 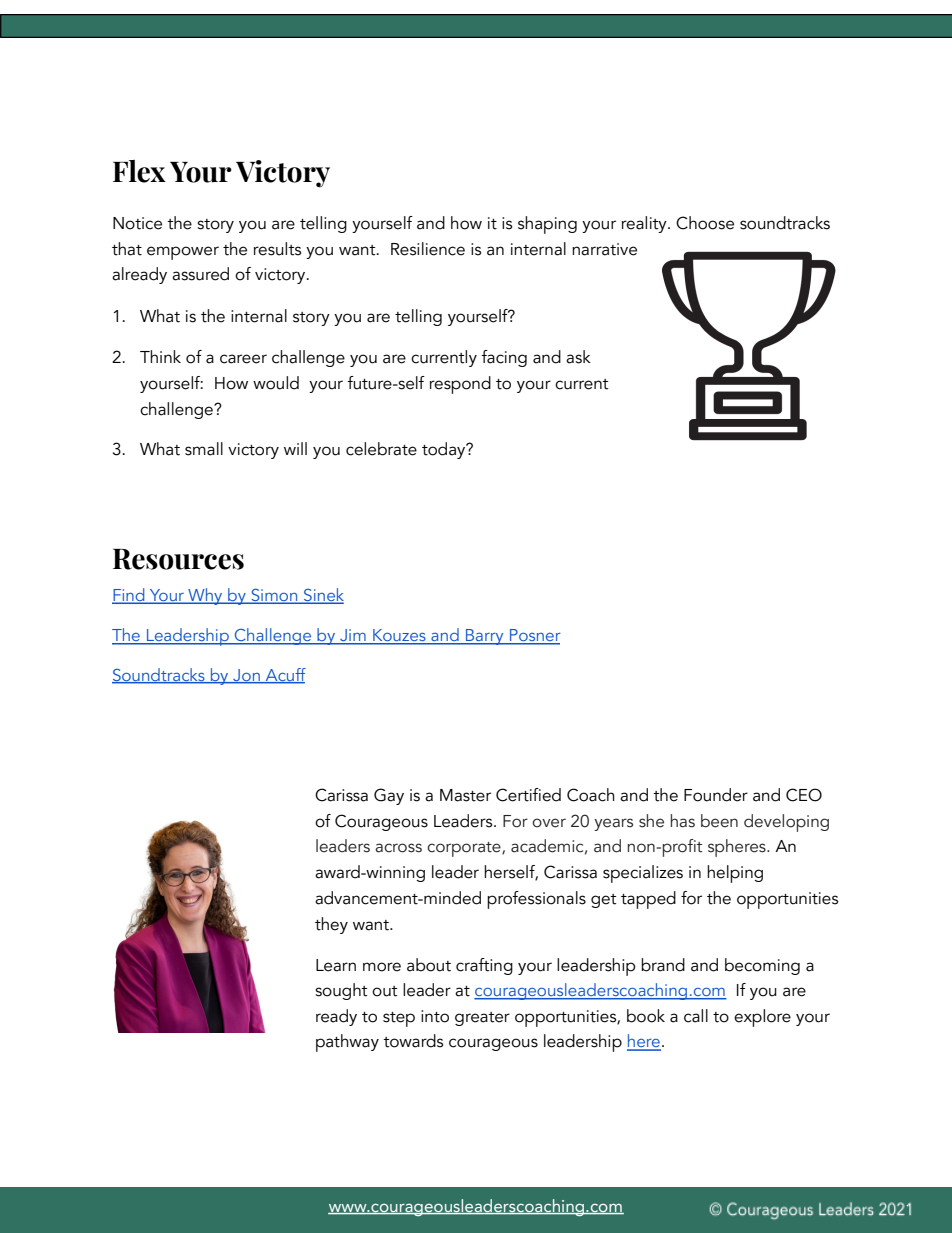 I want to click on Resilience, so click(x=428, y=249).
